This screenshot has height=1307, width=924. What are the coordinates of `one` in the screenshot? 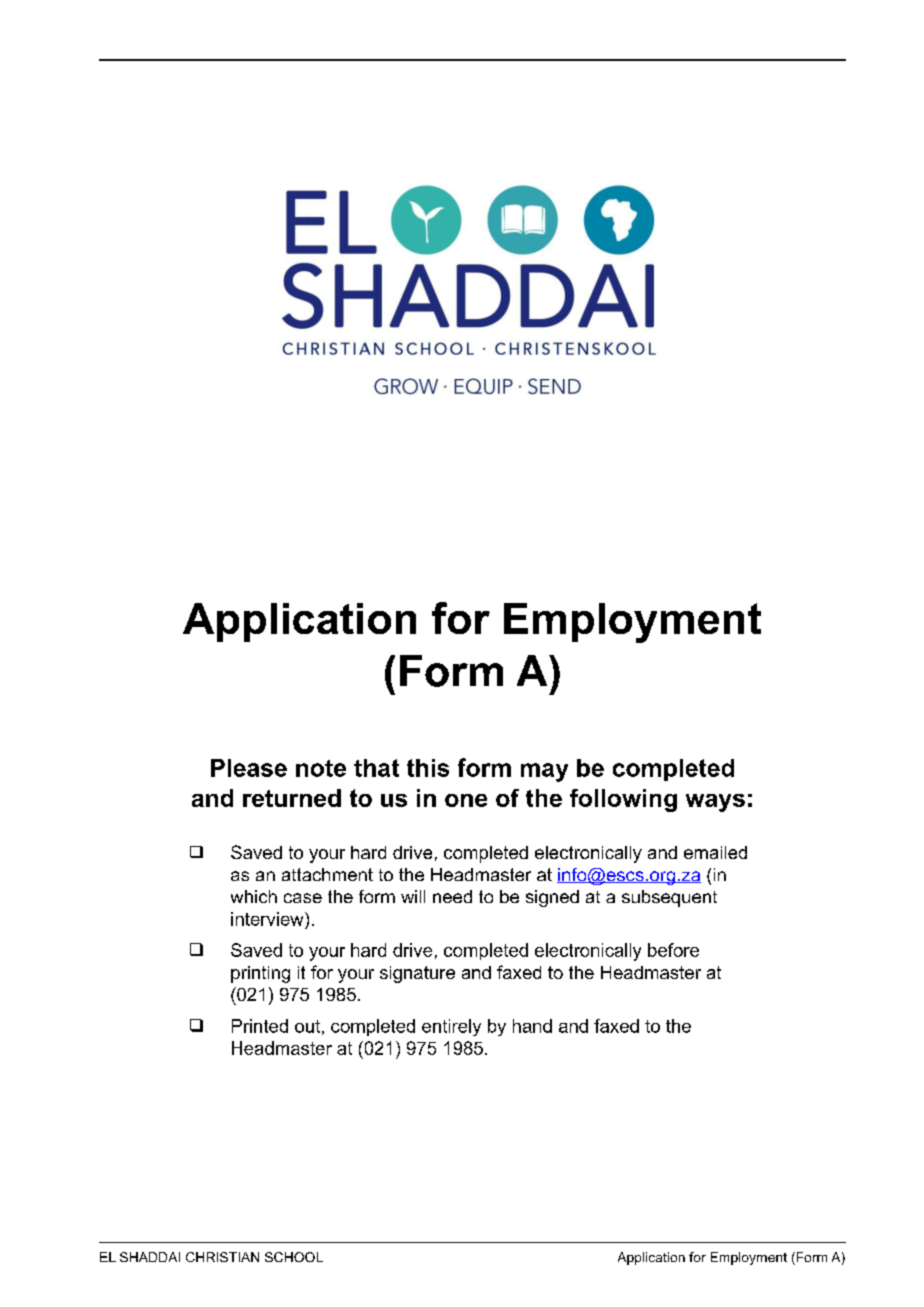 It's located at (466, 800).
